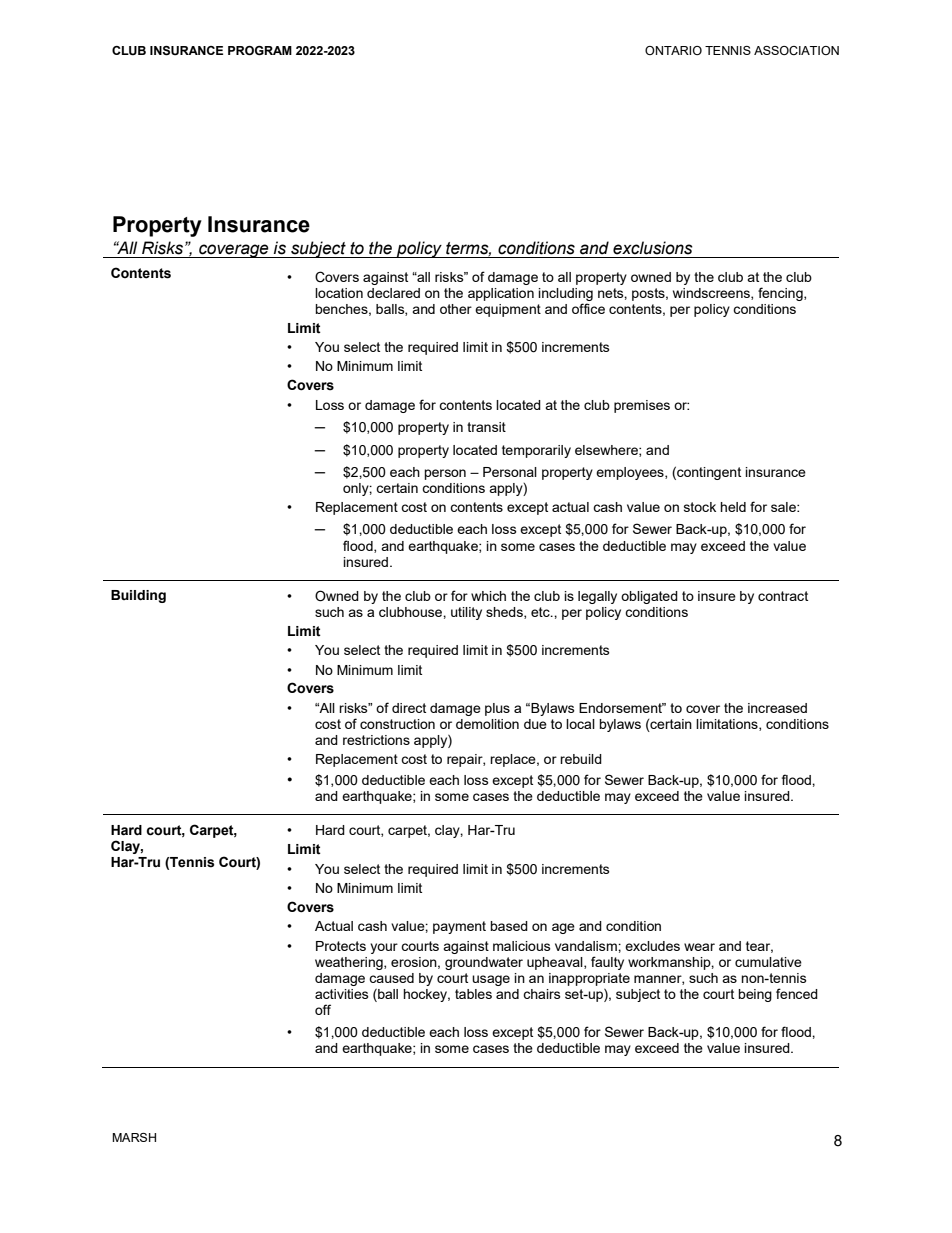  What do you see at coordinates (134, 1137) in the screenshot?
I see `MARSH` at bounding box center [134, 1137].
